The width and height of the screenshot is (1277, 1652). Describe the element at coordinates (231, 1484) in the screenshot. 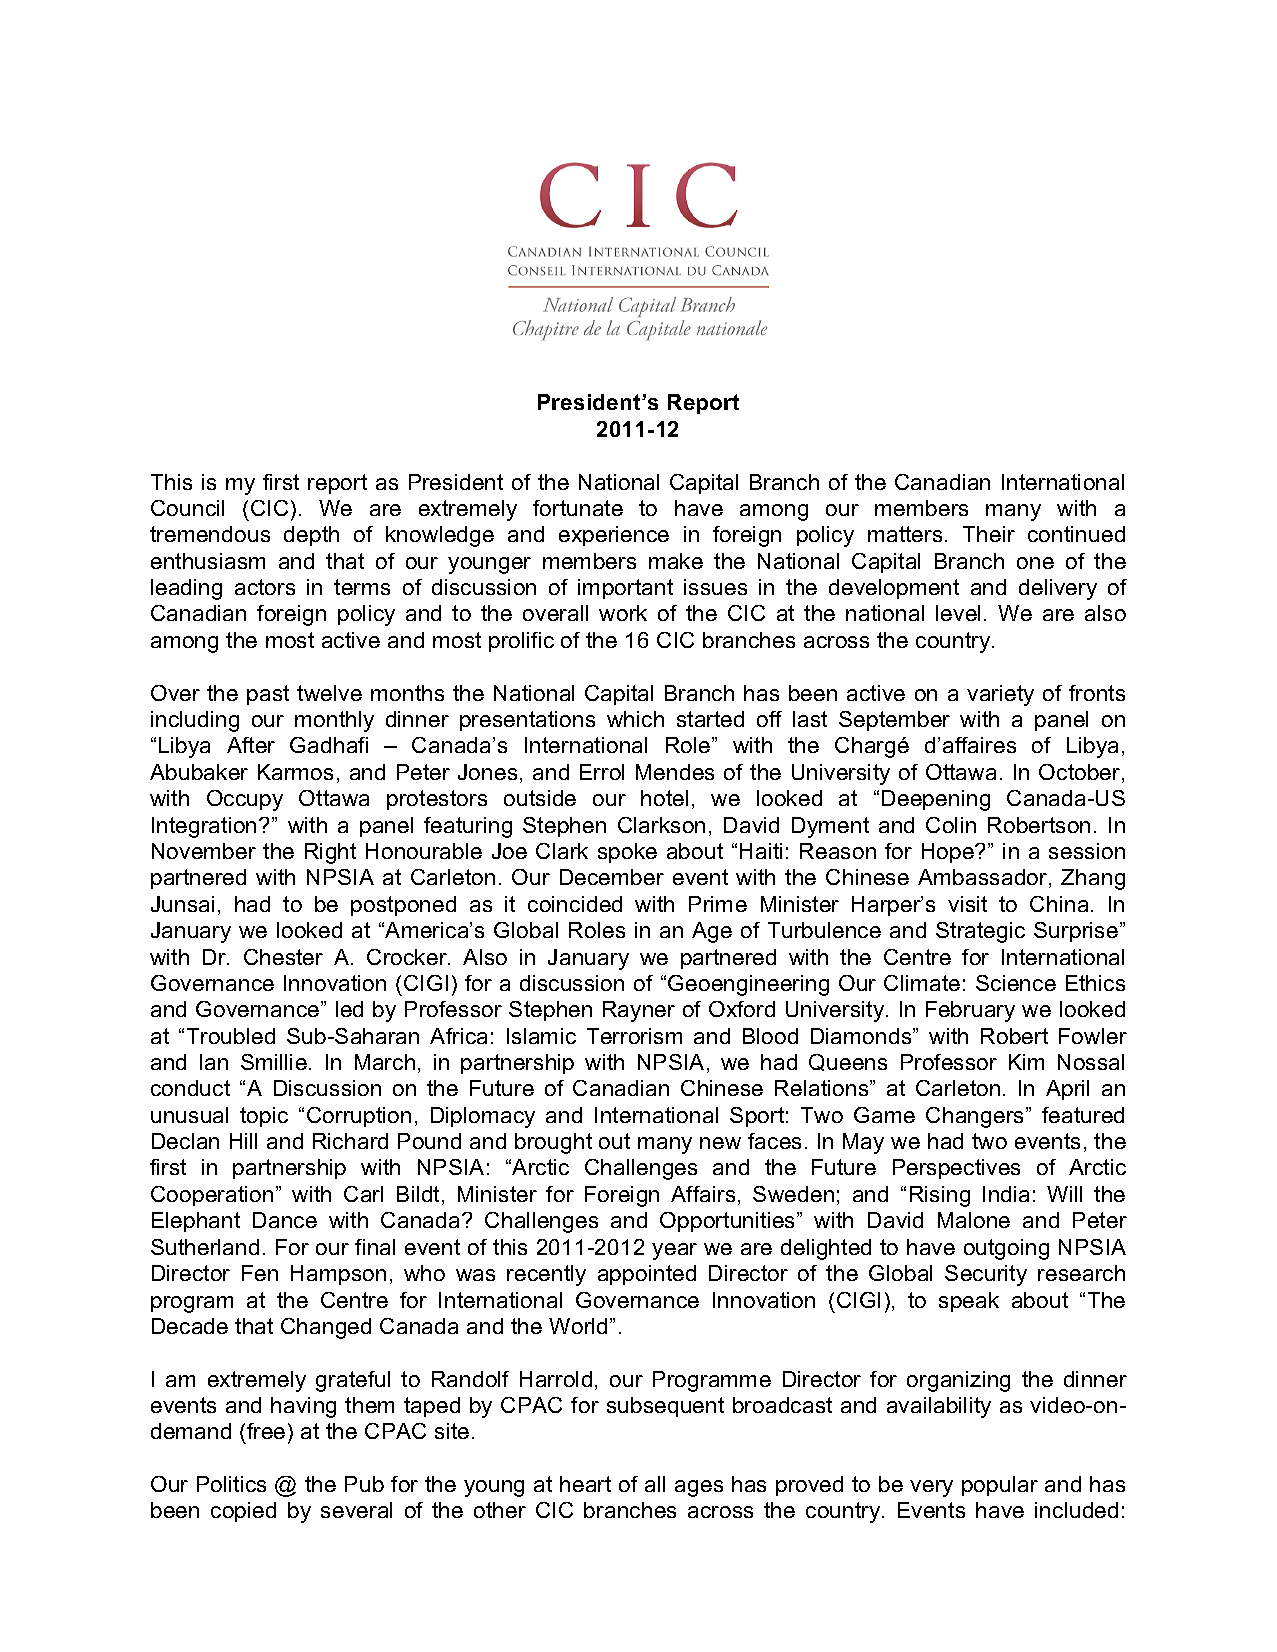

I see `Politics` at that location.
